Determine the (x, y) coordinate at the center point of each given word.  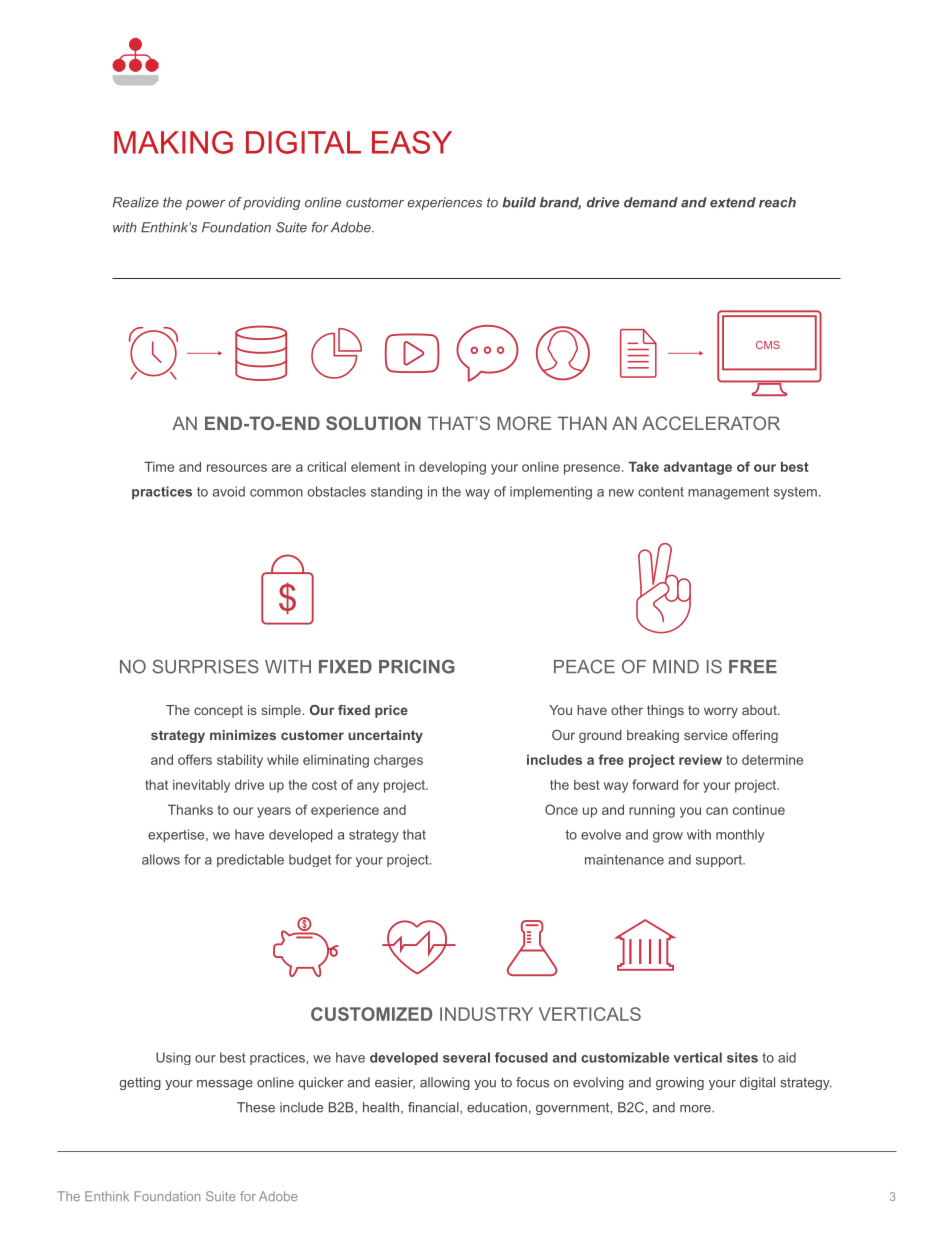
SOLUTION (373, 423)
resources (237, 468)
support (720, 861)
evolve (601, 834)
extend (733, 202)
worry (721, 712)
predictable (250, 860)
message (225, 1085)
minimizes (243, 735)
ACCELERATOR (711, 423)
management (728, 493)
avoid (229, 491)
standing (396, 493)
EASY (412, 142)
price (391, 711)
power (205, 205)
